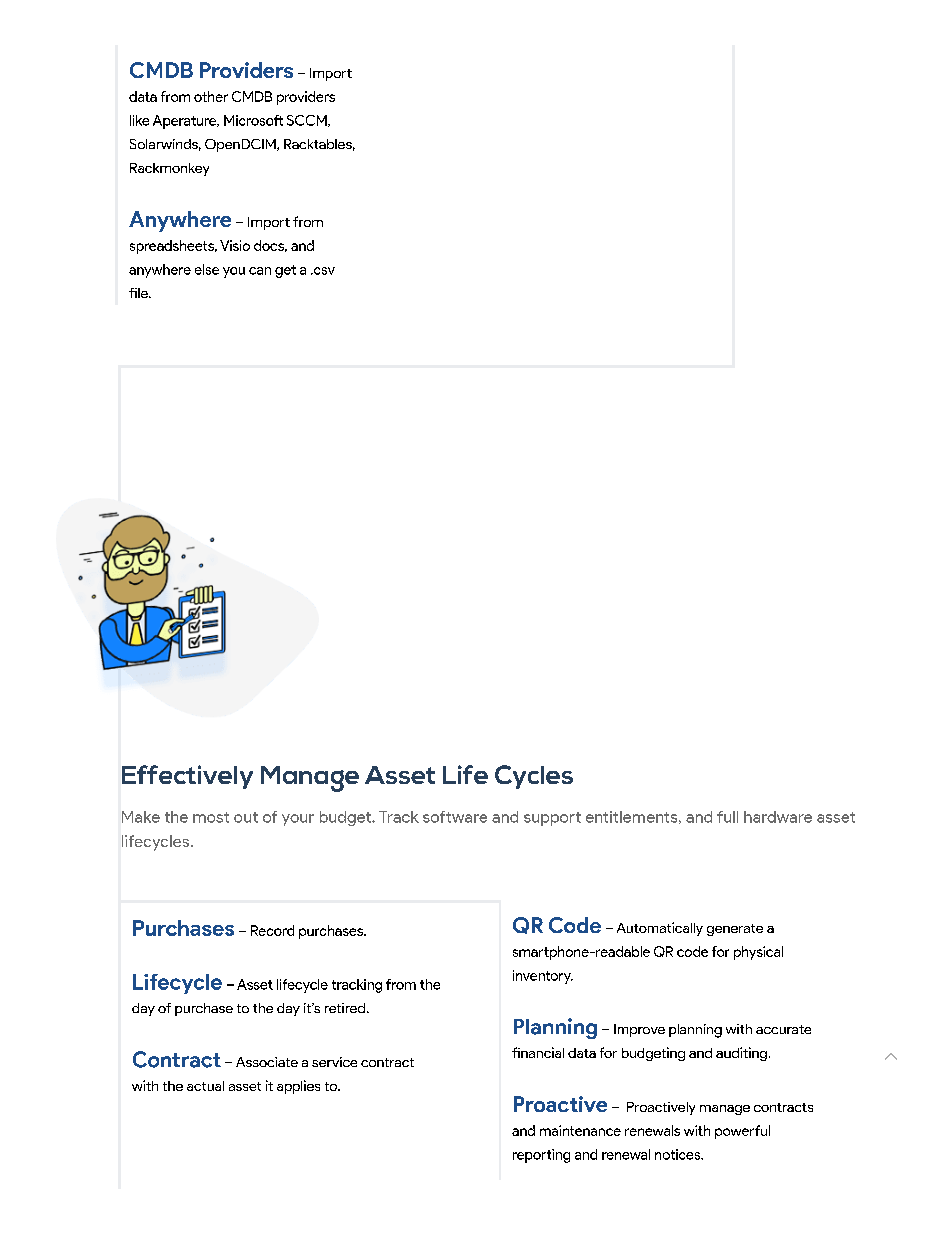 Image resolution: width=952 pixels, height=1233 pixels. I want to click on maintenance, so click(580, 1130).
